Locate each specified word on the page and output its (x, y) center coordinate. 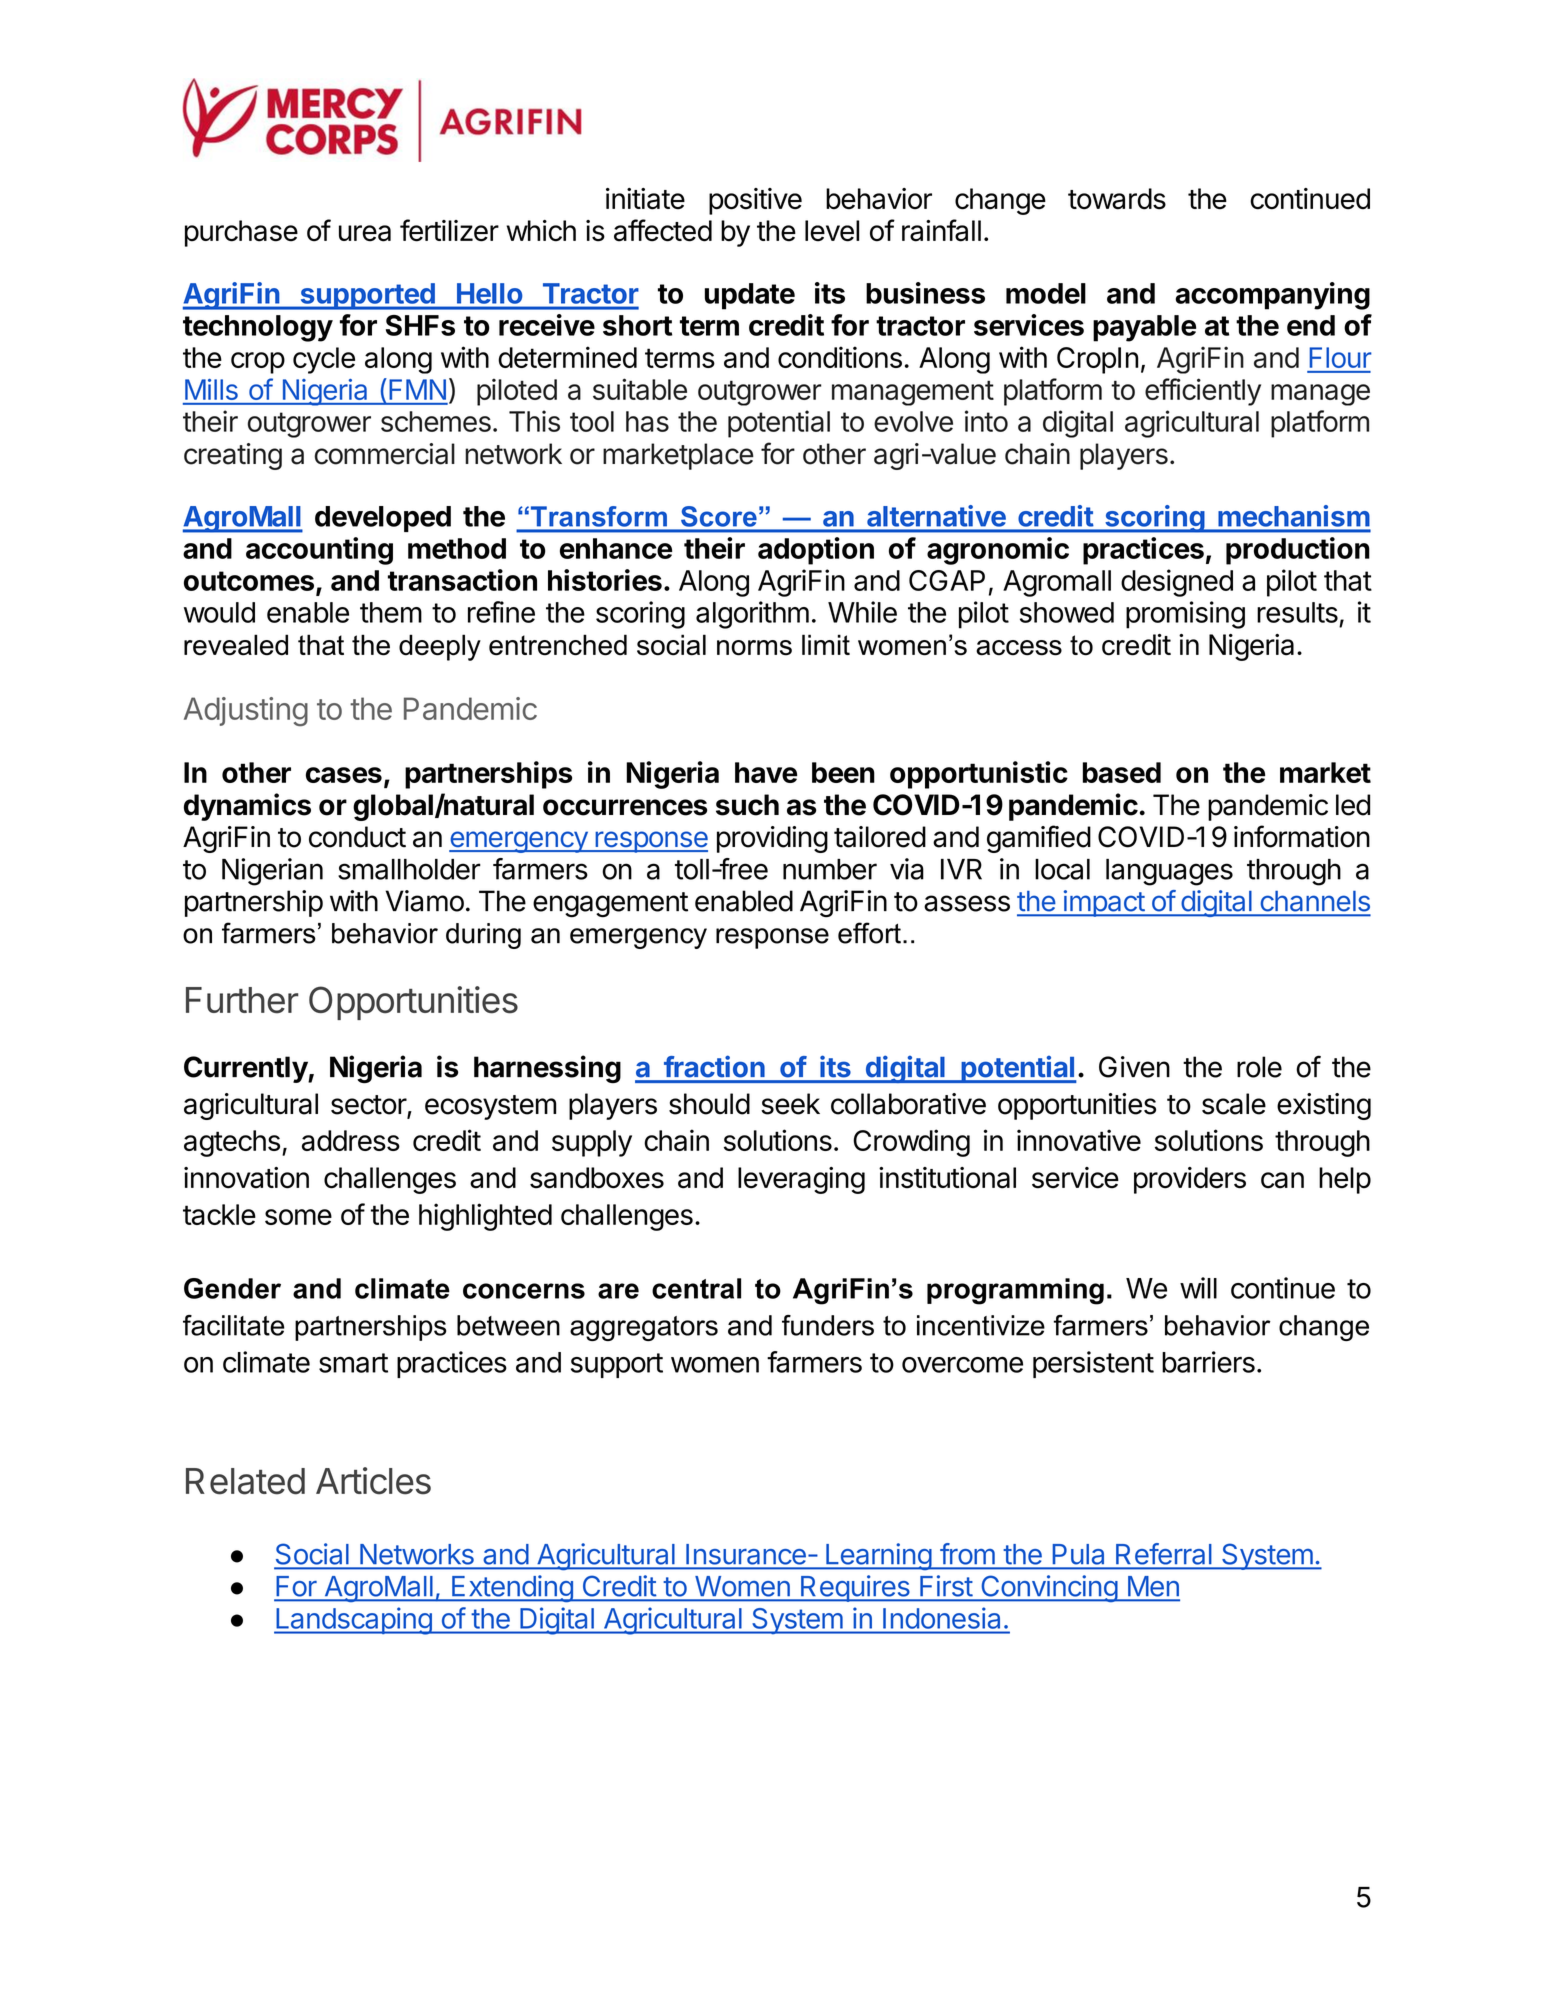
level (832, 231)
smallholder (409, 869)
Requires (855, 1588)
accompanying (1272, 296)
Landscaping (353, 1621)
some (298, 1217)
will (1198, 1288)
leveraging (801, 1180)
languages (1169, 872)
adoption (816, 551)
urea (365, 233)
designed (1177, 583)
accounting (319, 551)
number (830, 869)
